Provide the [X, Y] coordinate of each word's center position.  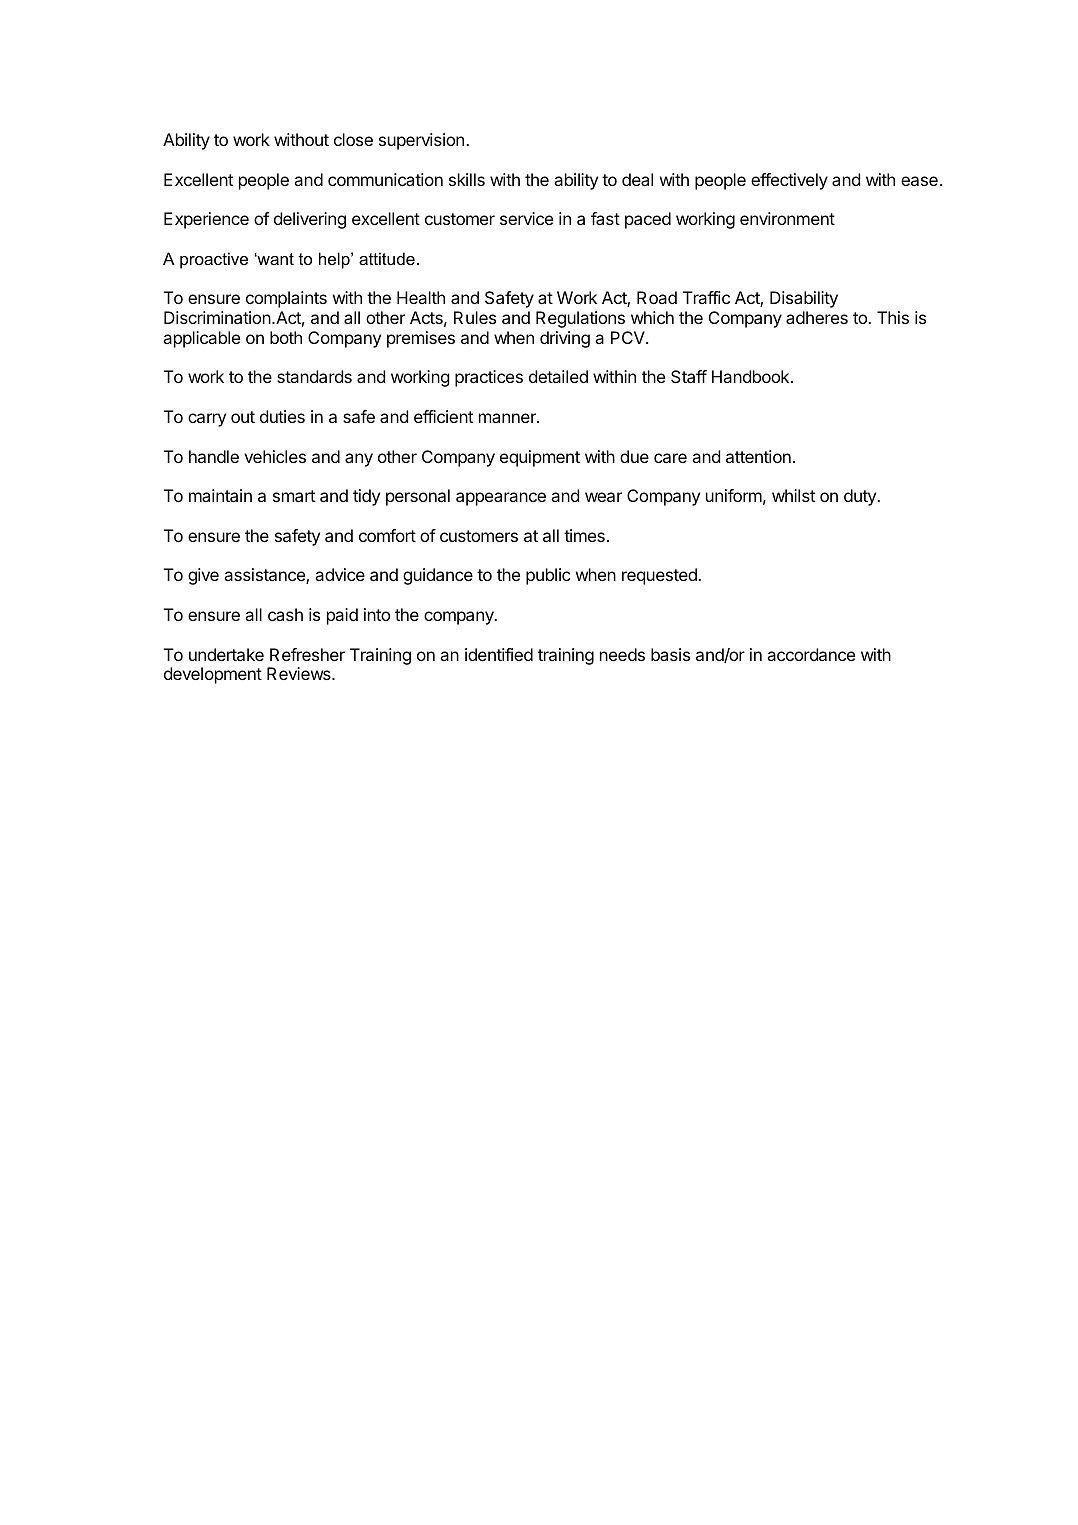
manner [508, 418]
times [584, 535]
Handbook [750, 376]
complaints [286, 299]
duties [282, 416]
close [353, 139]
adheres [817, 317]
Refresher [307, 654]
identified [499, 654]
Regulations [580, 319]
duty [861, 497]
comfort [387, 535]
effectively [789, 181]
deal [637, 179]
